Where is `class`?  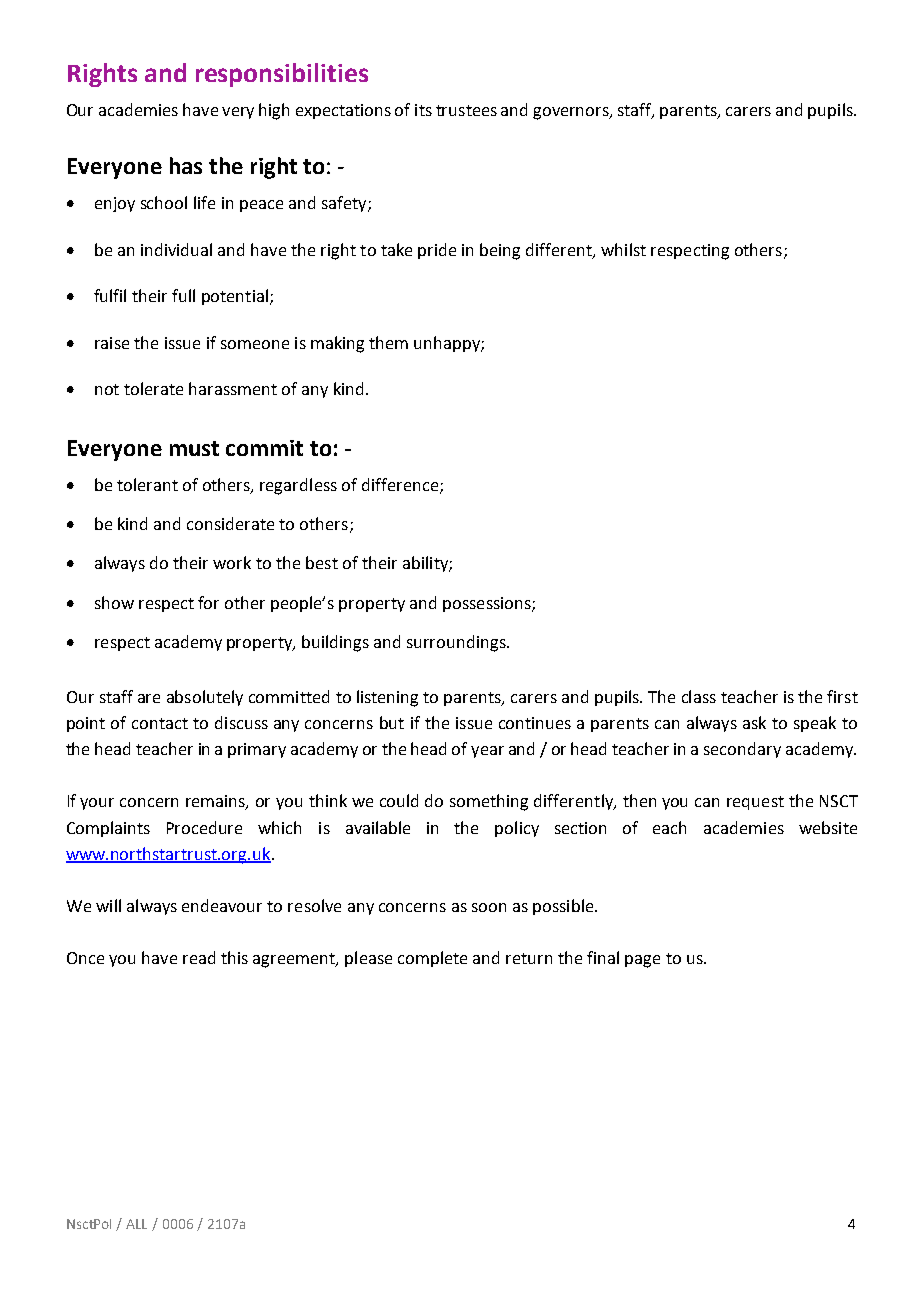
class is located at coordinates (699, 696).
